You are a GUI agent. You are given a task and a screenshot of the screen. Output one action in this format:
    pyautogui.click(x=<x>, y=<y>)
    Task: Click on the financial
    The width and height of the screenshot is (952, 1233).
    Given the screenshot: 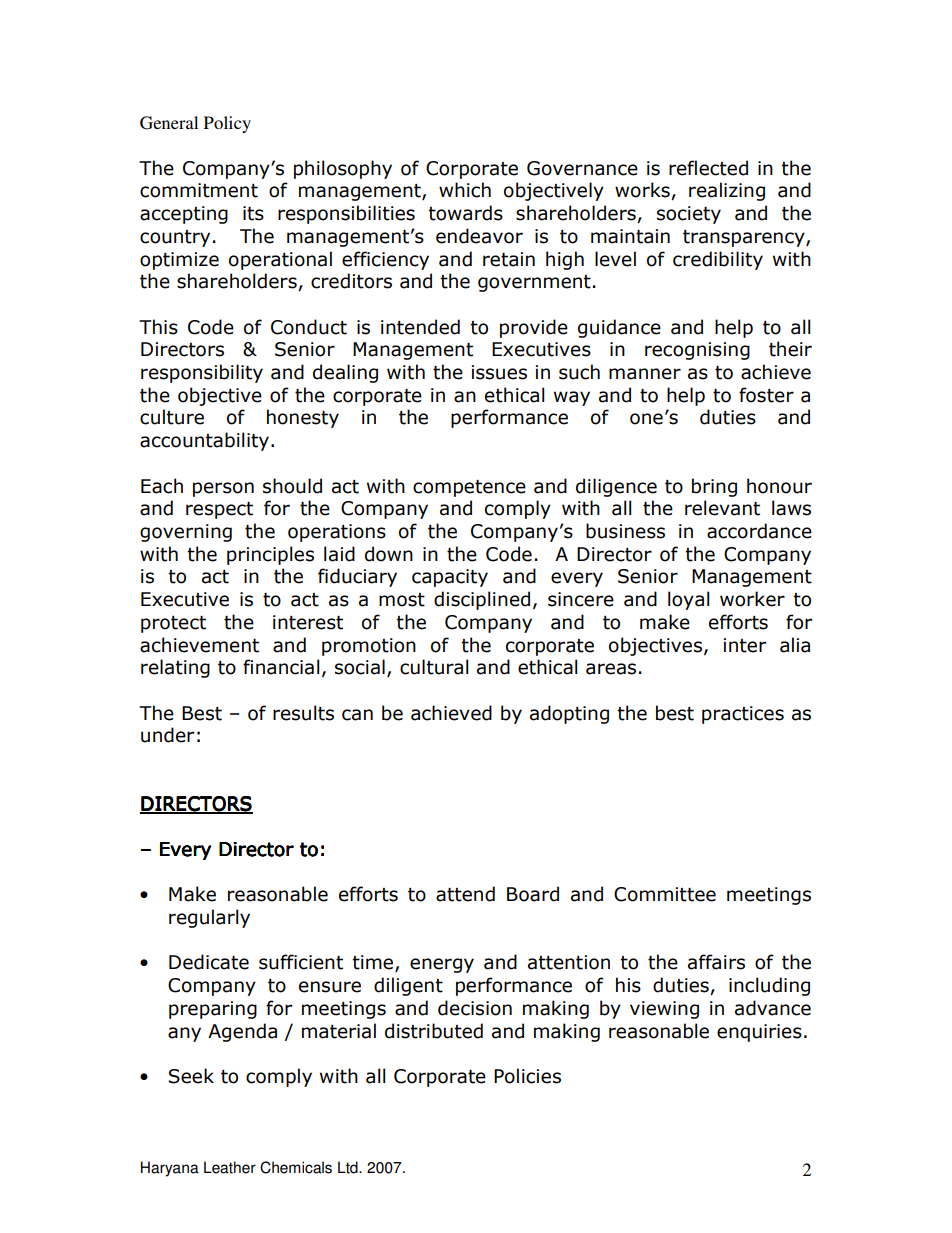 What is the action you would take?
    pyautogui.click(x=281, y=667)
